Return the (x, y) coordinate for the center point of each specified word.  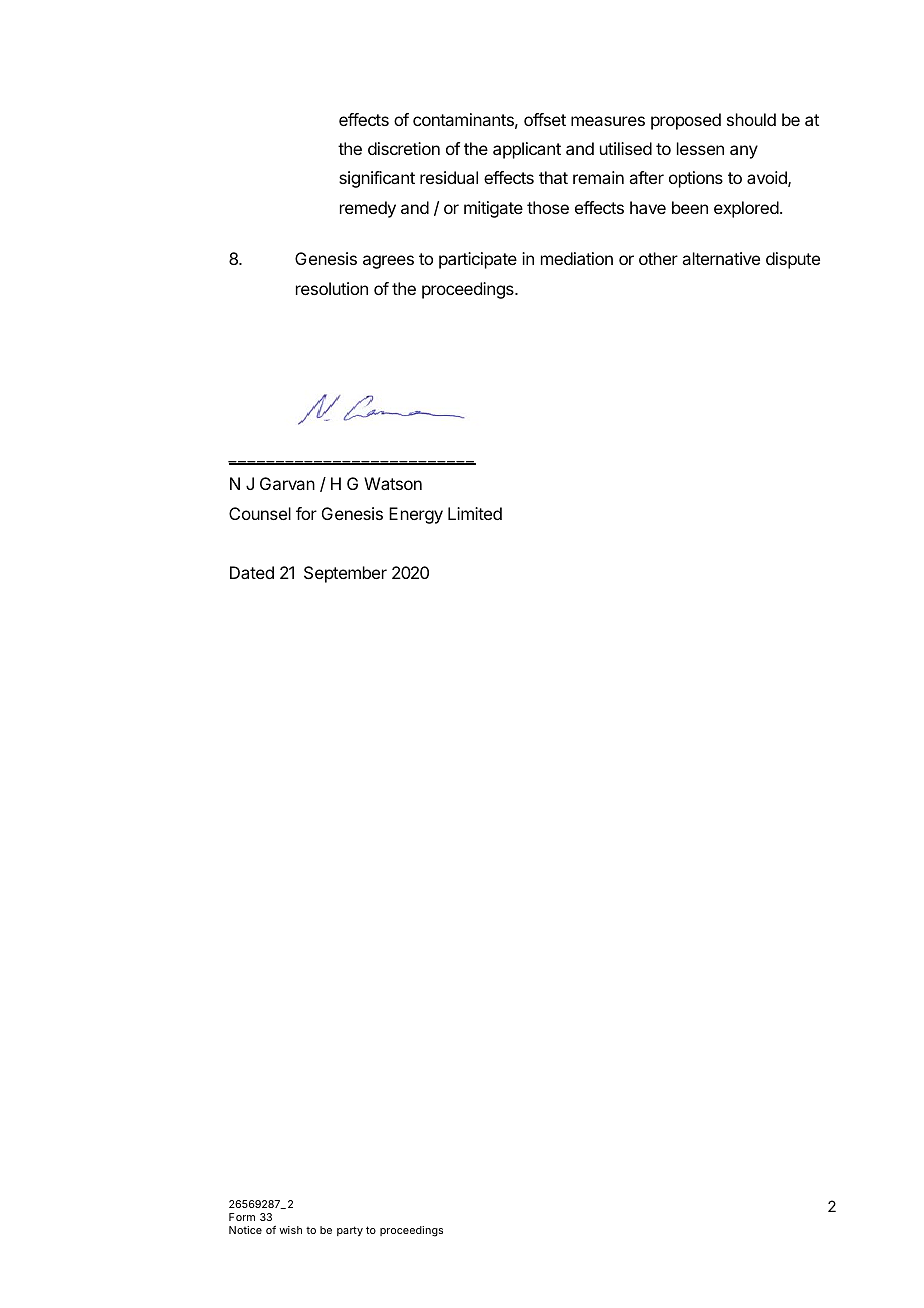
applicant (527, 150)
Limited (475, 513)
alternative (721, 258)
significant (377, 179)
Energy (416, 515)
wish (290, 1230)
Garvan (287, 483)
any (744, 152)
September (345, 574)
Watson (393, 483)
